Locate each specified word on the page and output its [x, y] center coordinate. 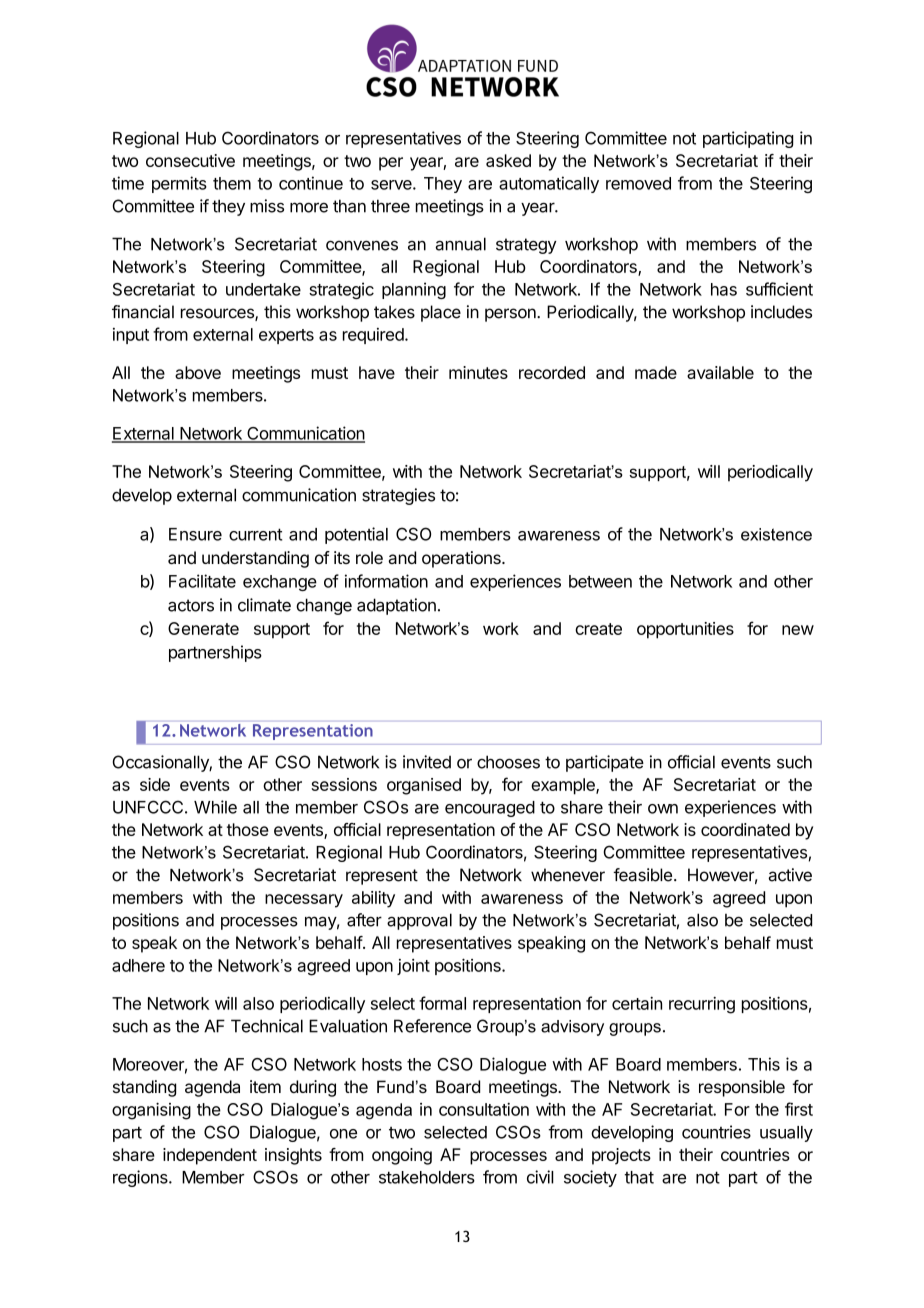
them [232, 183]
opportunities [685, 630]
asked [508, 160]
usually [786, 1134]
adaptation [396, 606]
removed [638, 183]
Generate [203, 628]
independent [210, 1156]
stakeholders [427, 1177]
